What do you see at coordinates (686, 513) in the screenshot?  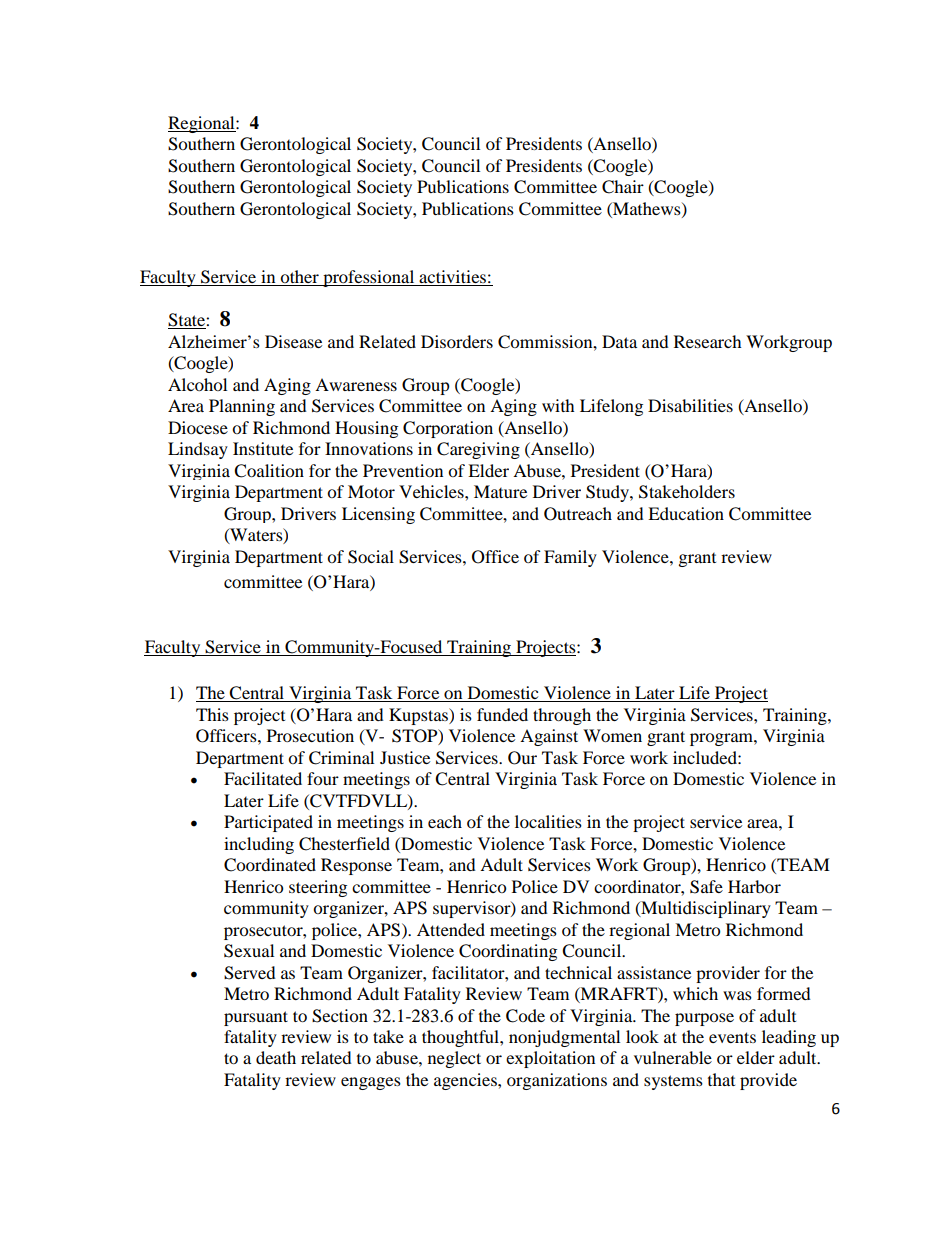 I see `Education` at bounding box center [686, 513].
